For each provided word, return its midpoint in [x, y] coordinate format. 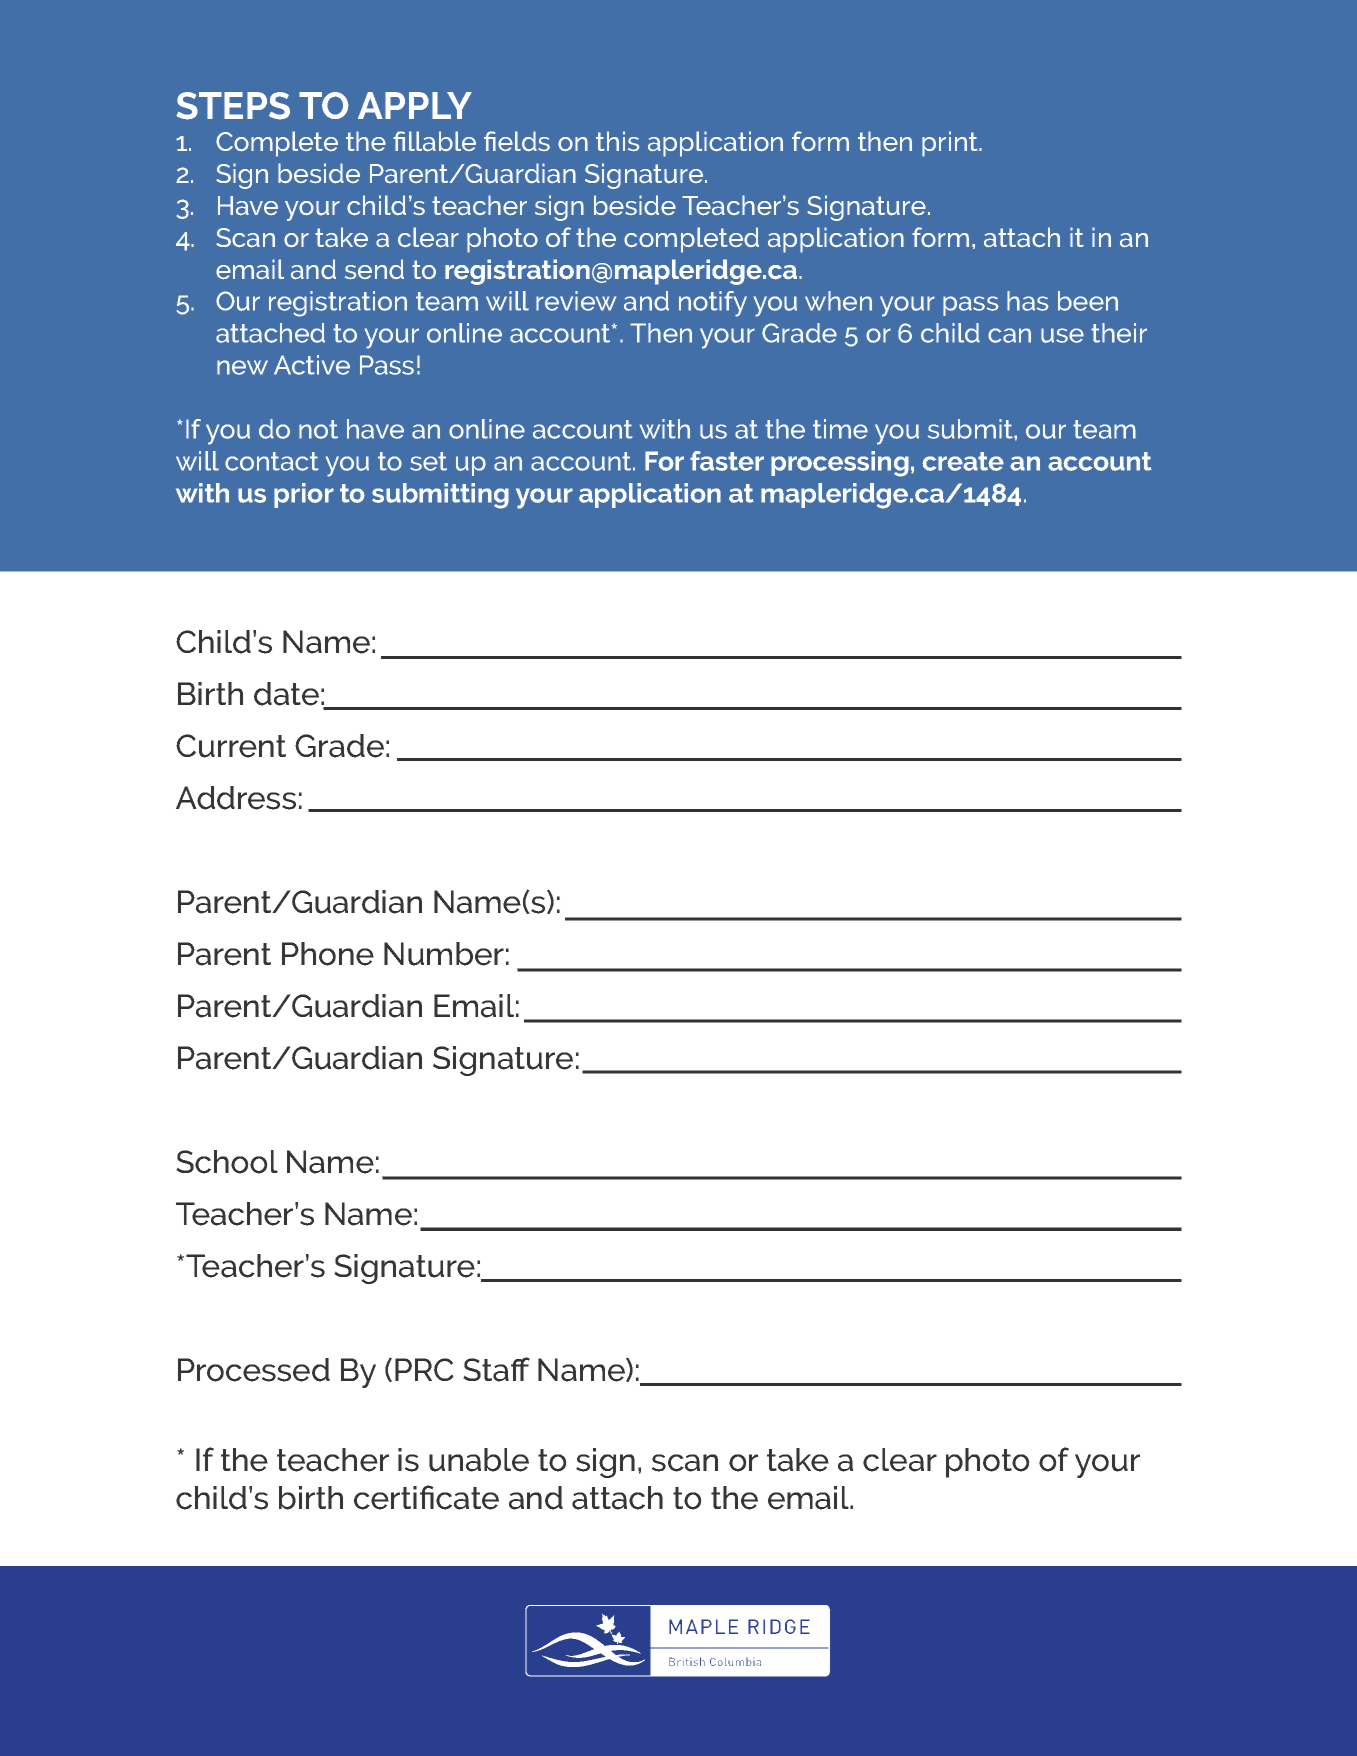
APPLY [415, 105]
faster [727, 461]
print [951, 144]
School [227, 1162]
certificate [426, 1497]
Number [444, 954]
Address [236, 798]
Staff [496, 1369]
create [963, 461]
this [617, 141]
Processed [254, 1370]
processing [840, 464]
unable [479, 1460]
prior [304, 495]
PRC [424, 1369]
